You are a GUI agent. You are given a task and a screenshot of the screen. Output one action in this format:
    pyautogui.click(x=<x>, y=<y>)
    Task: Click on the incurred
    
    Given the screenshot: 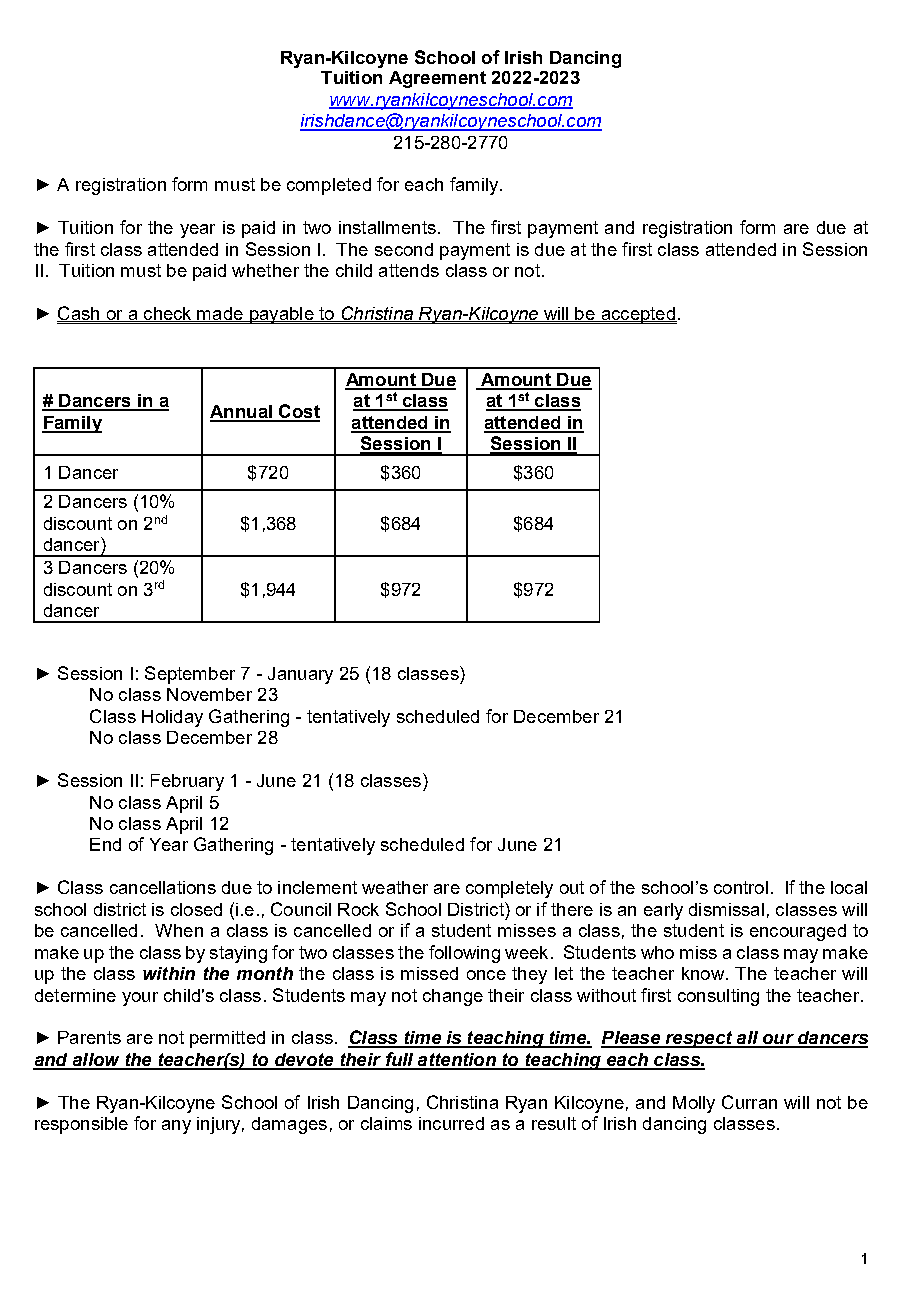 What is the action you would take?
    pyautogui.click(x=451, y=1123)
